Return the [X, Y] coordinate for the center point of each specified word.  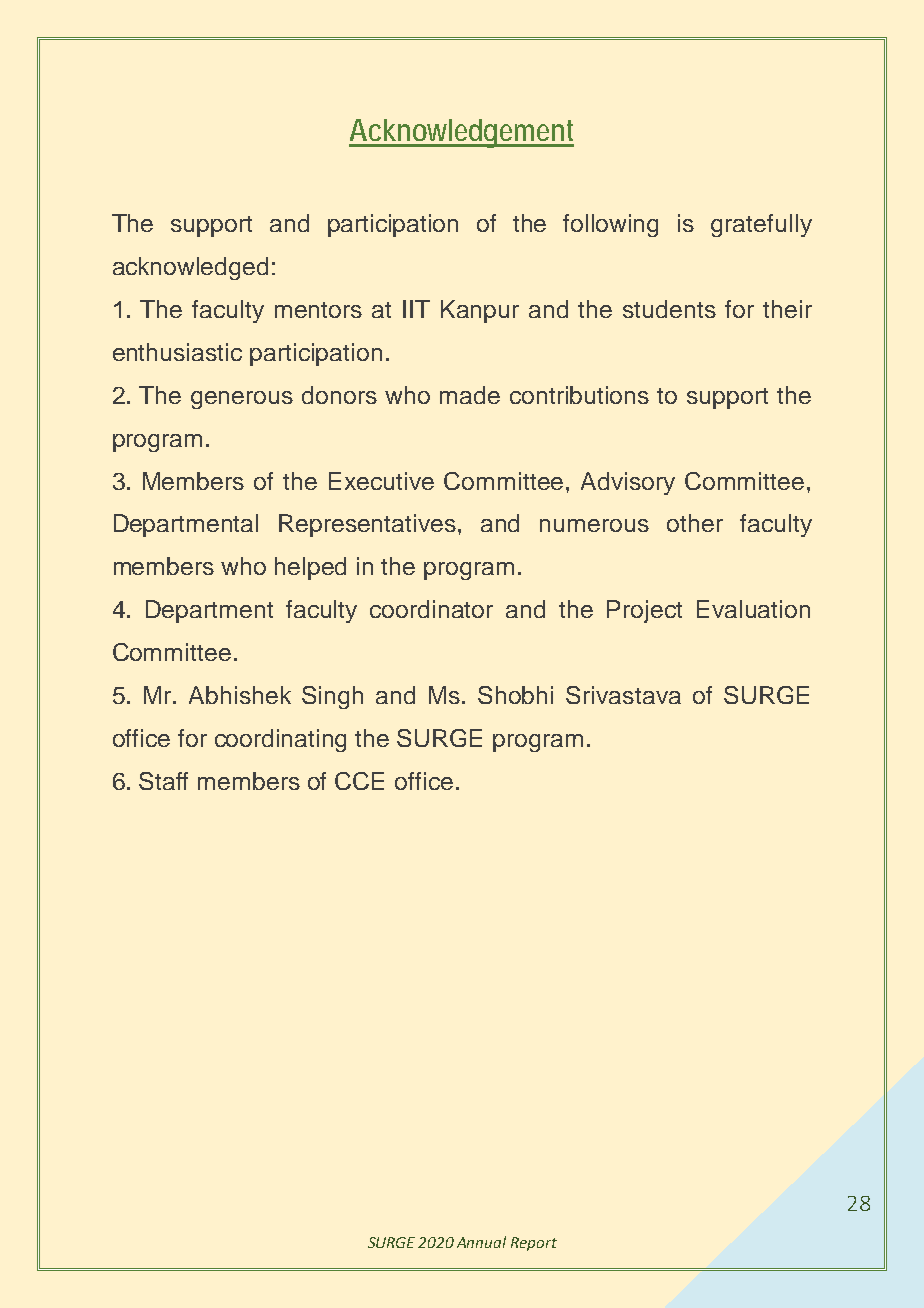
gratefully [761, 225]
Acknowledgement [461, 133]
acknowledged [190, 268]
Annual [481, 1242]
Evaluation [753, 609]
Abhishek [240, 695]
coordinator [431, 609]
